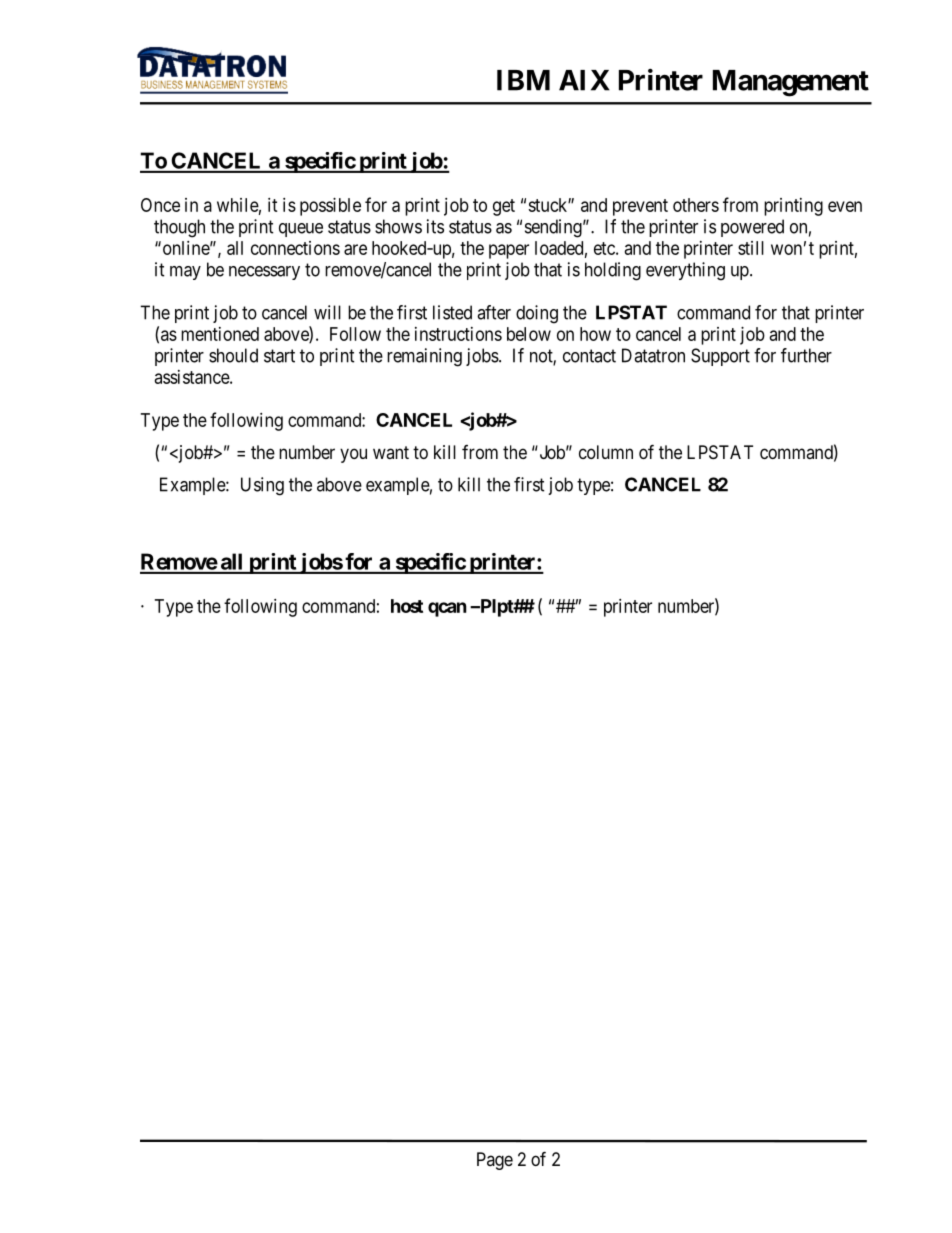  Describe the element at coordinates (791, 83) in the document. I see `Management` at that location.
